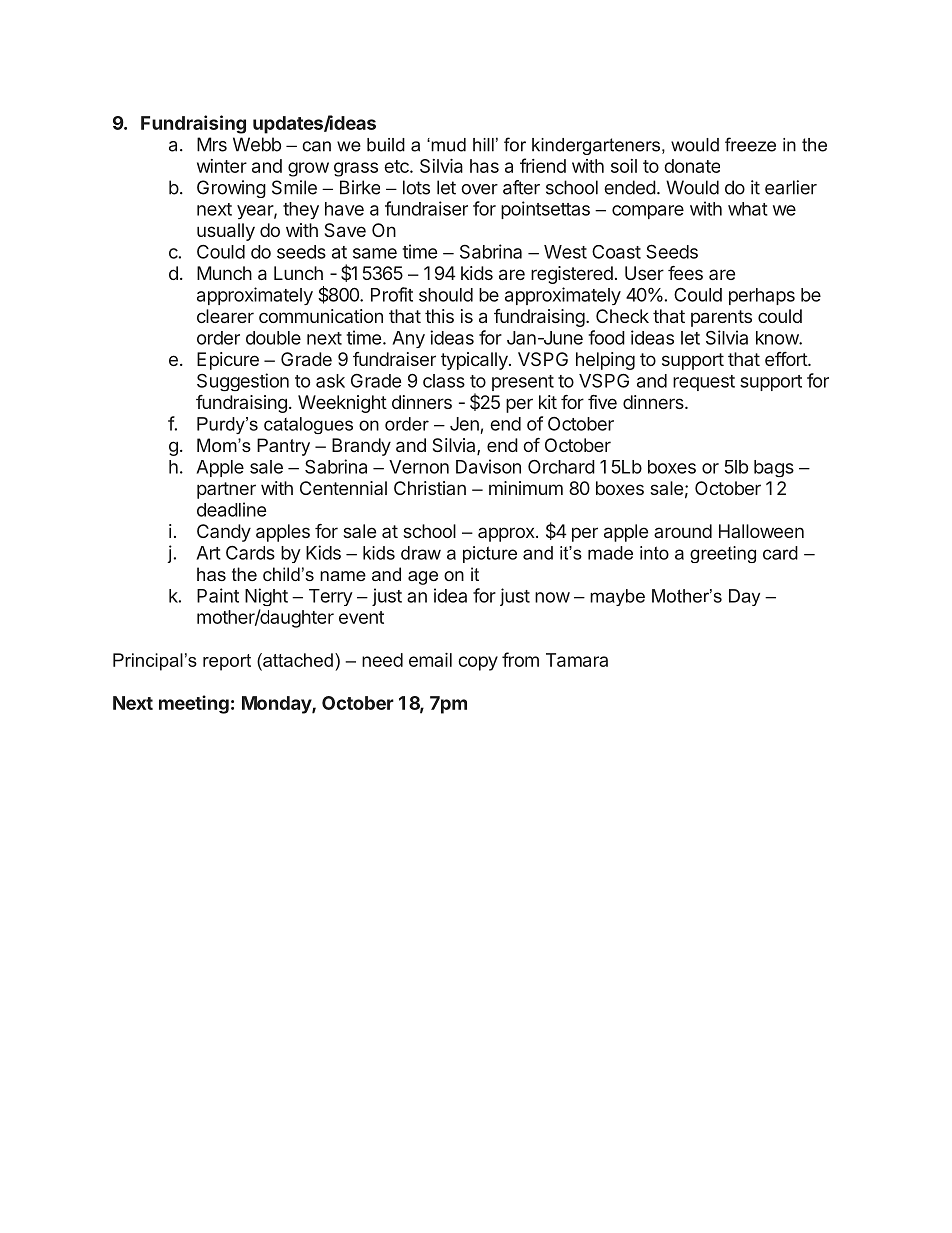  I want to click on picture, so click(490, 554).
